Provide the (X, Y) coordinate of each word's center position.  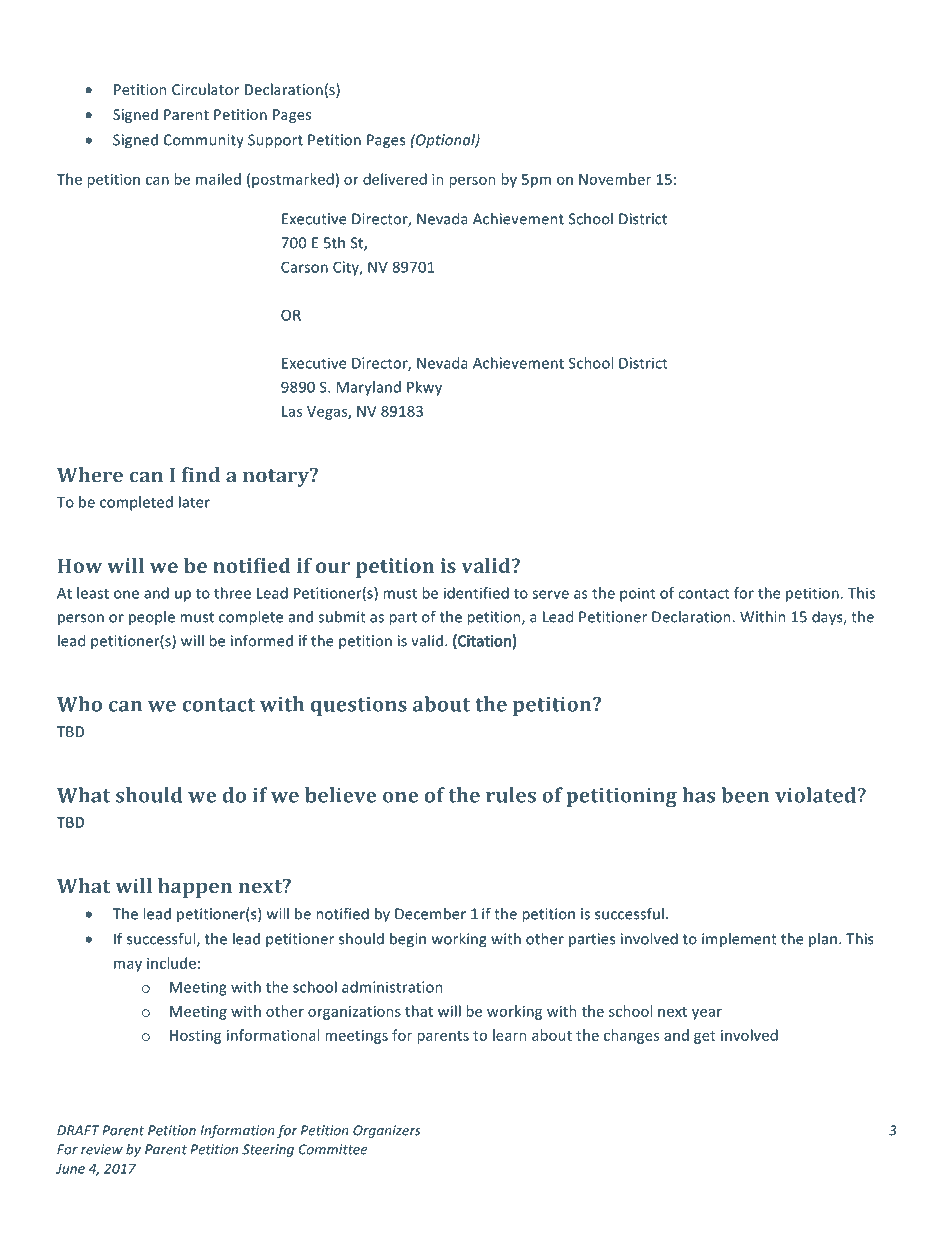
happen (195, 888)
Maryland (369, 388)
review (102, 1149)
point (638, 594)
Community (204, 141)
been (745, 795)
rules (511, 795)
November (615, 179)
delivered (395, 179)
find (201, 475)
